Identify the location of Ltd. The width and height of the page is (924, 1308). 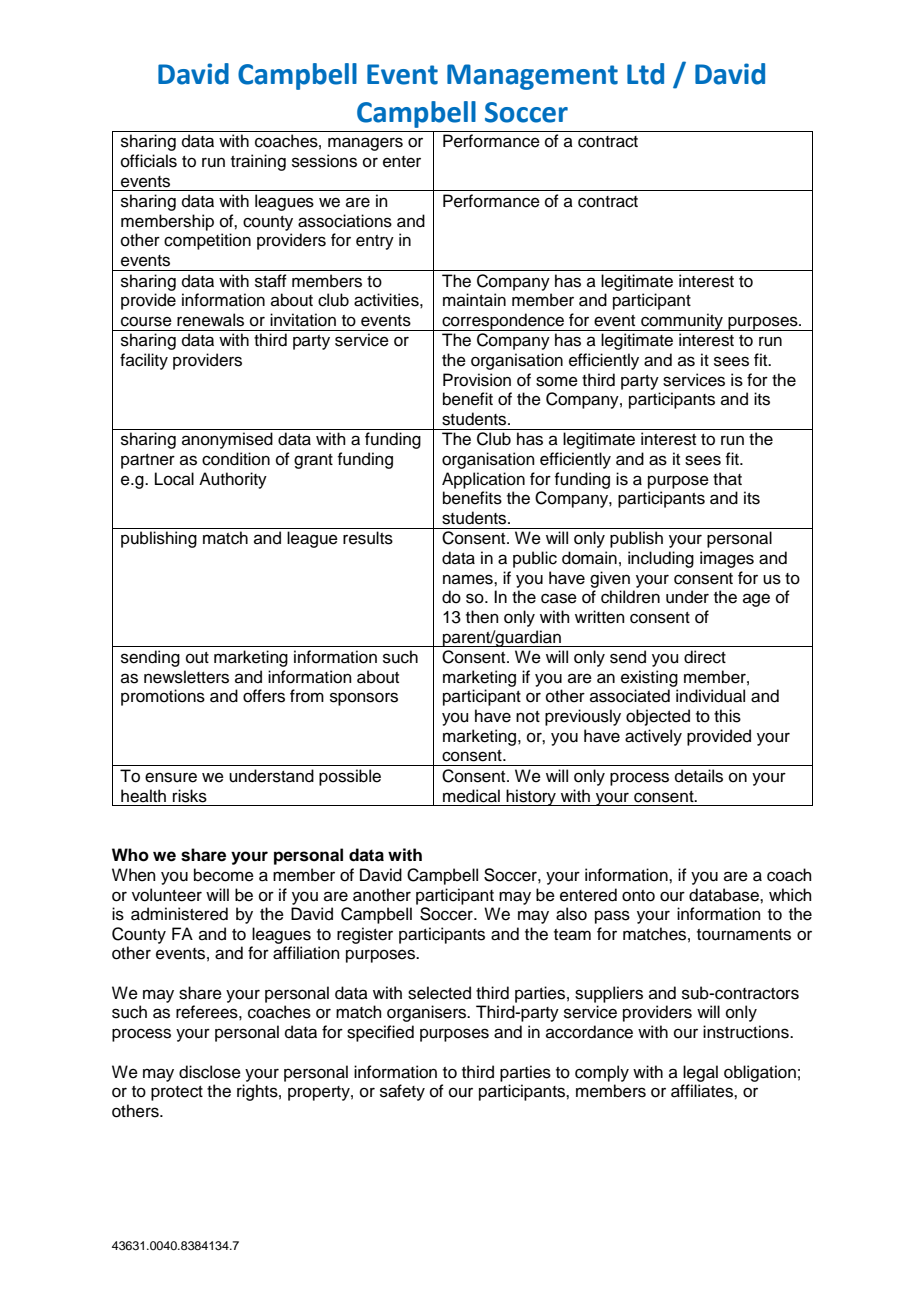
(645, 74).
